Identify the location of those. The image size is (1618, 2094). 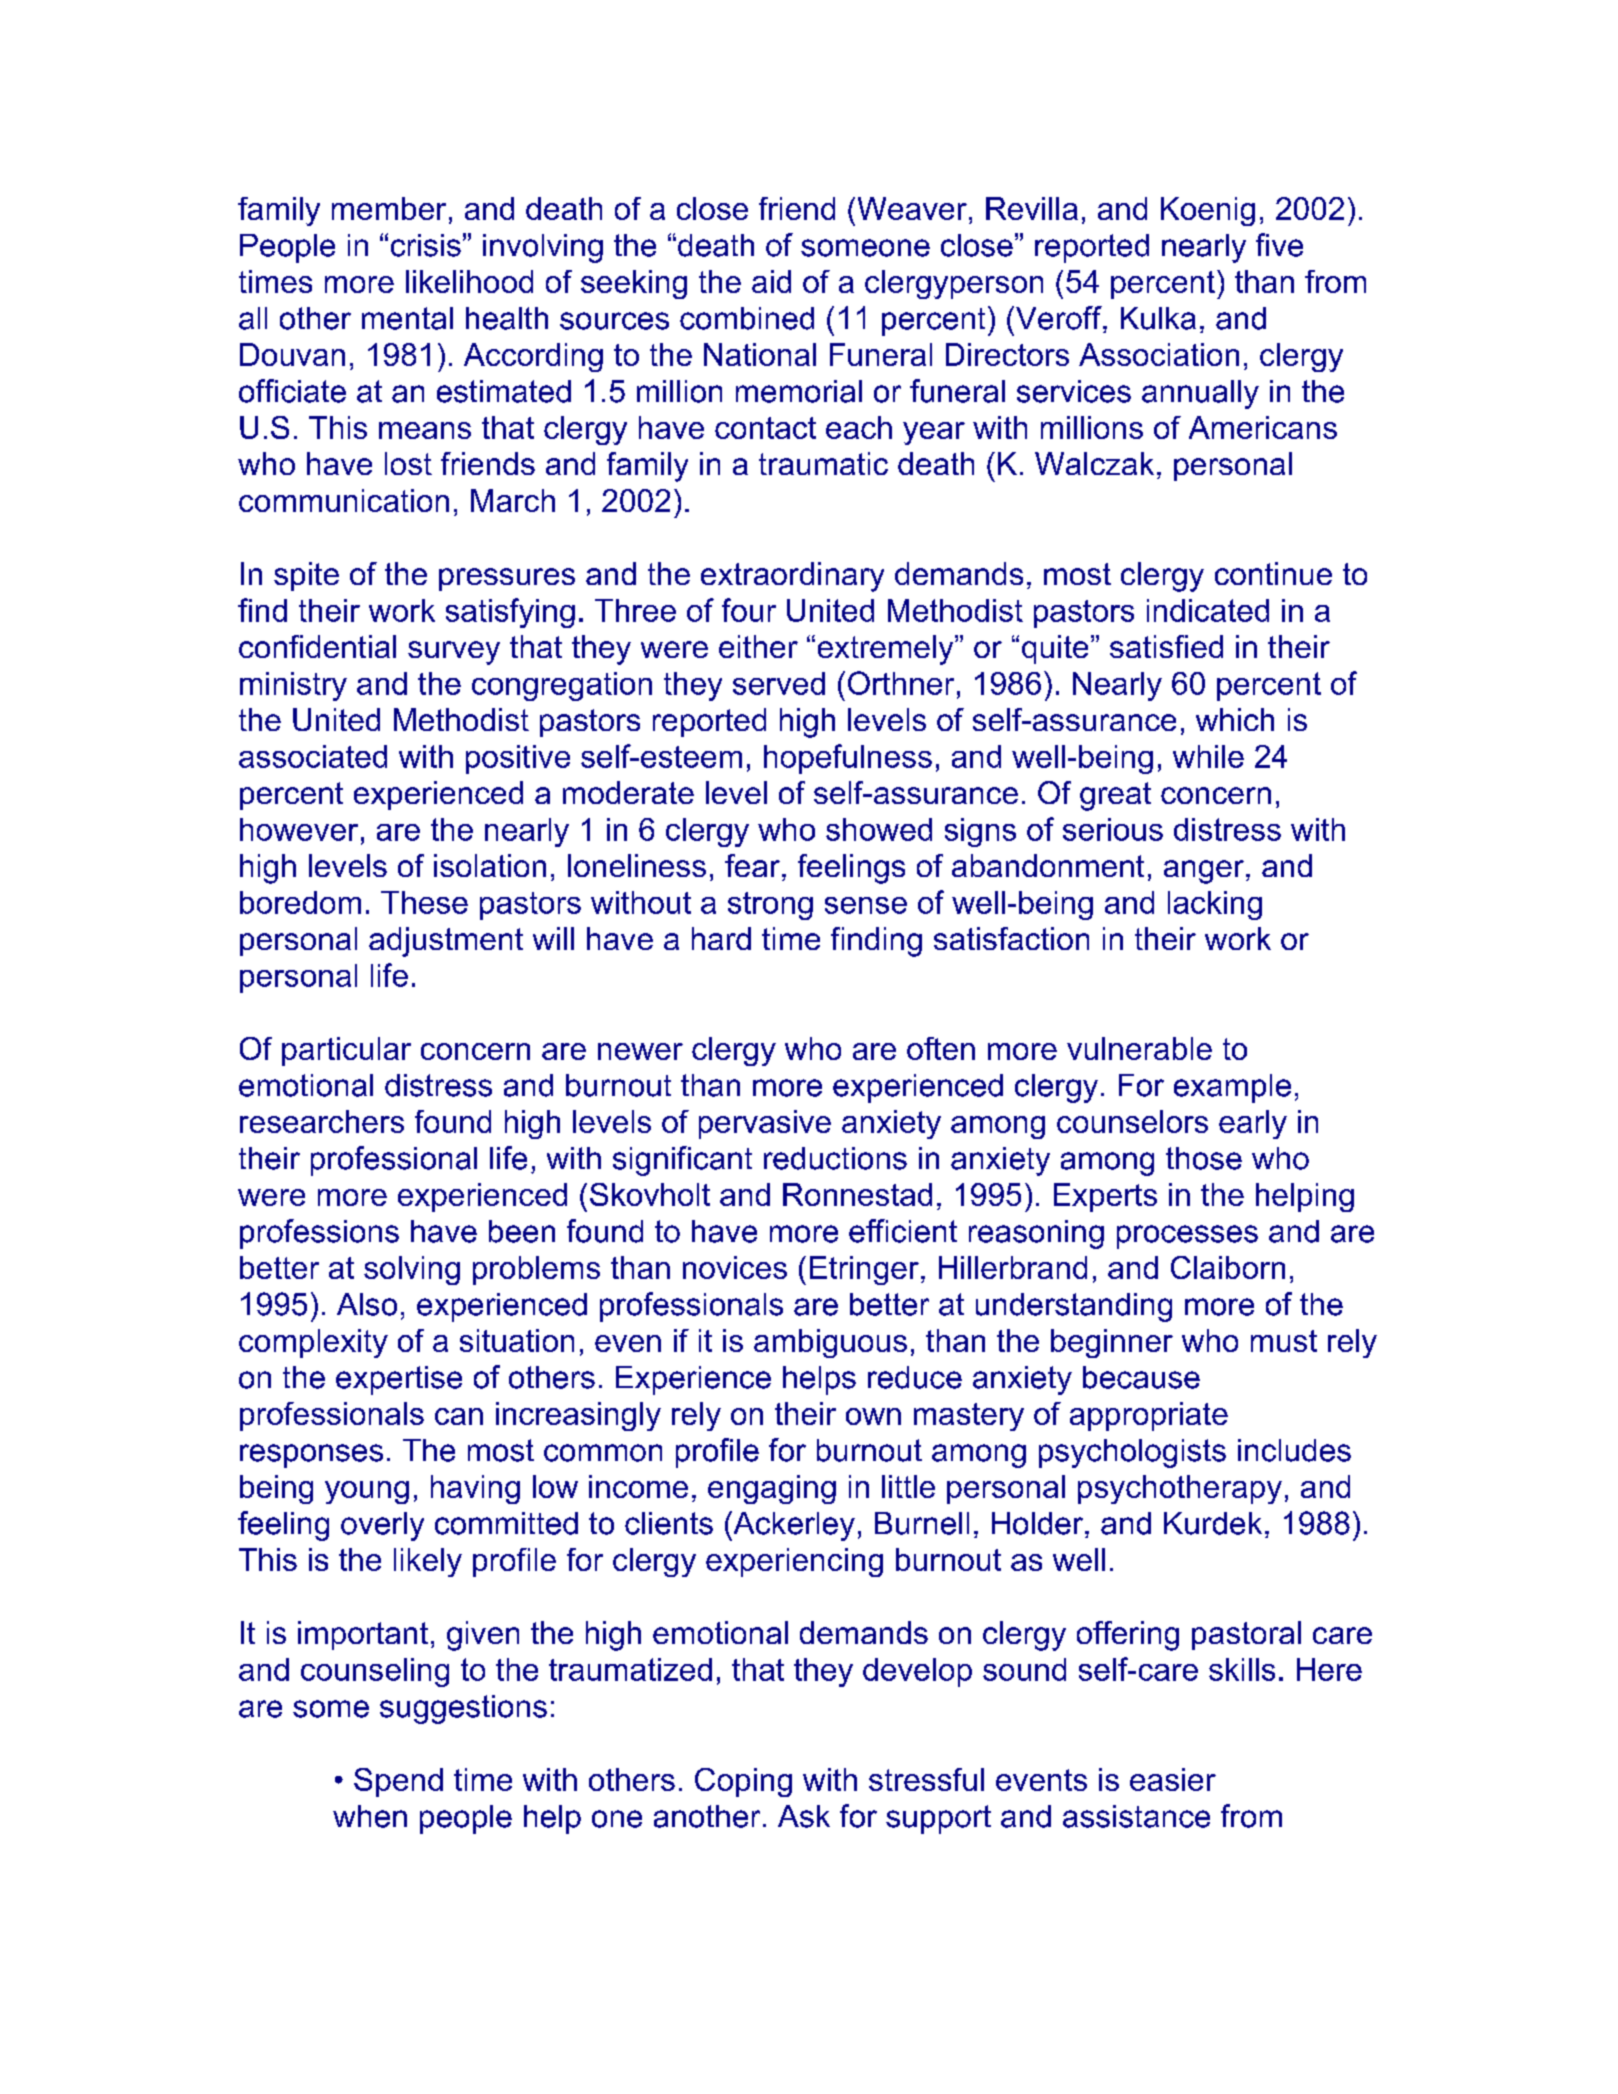
(1204, 1158).
